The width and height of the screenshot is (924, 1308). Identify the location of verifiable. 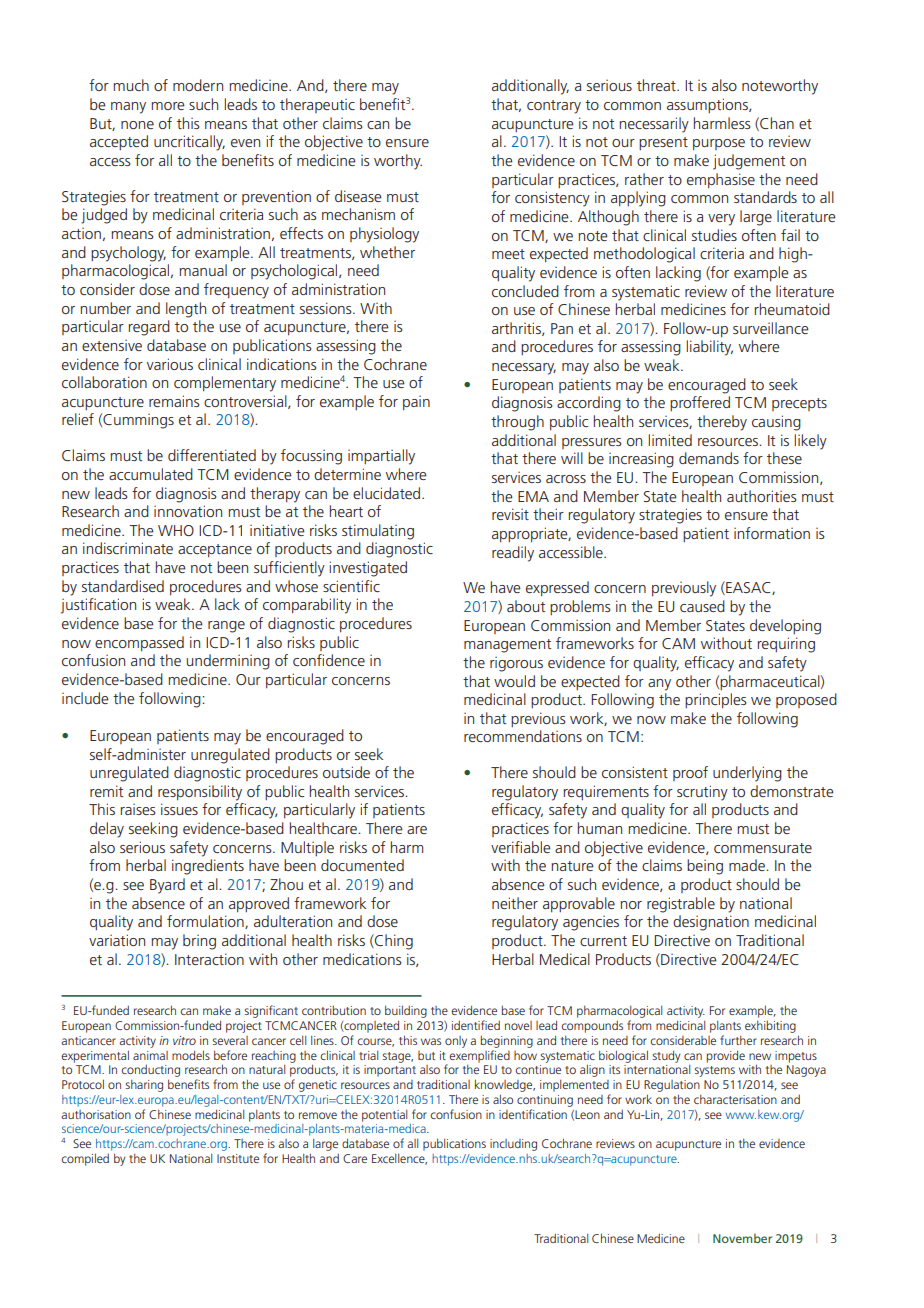
(520, 847).
